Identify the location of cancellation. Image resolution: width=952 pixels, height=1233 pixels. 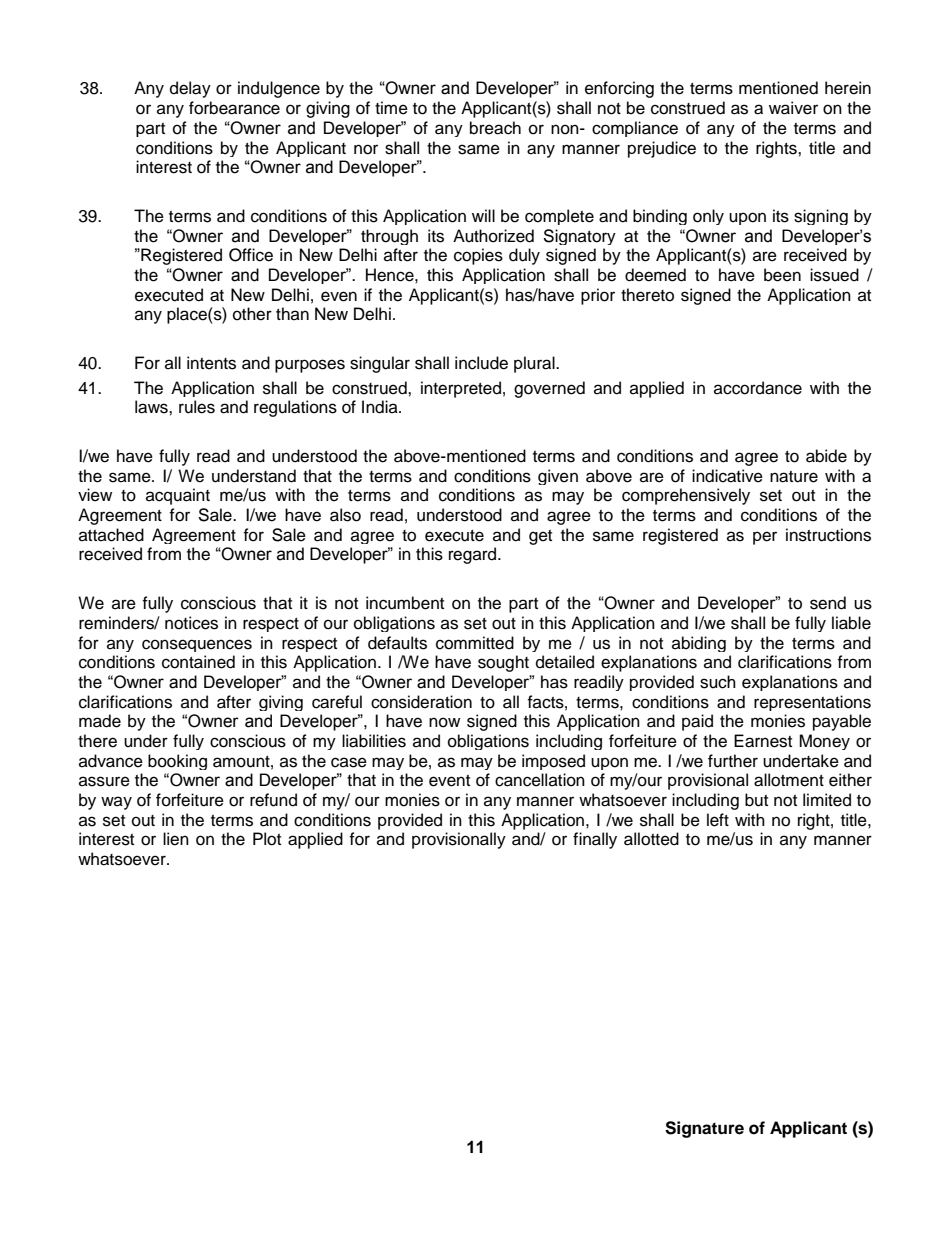
(540, 780).
